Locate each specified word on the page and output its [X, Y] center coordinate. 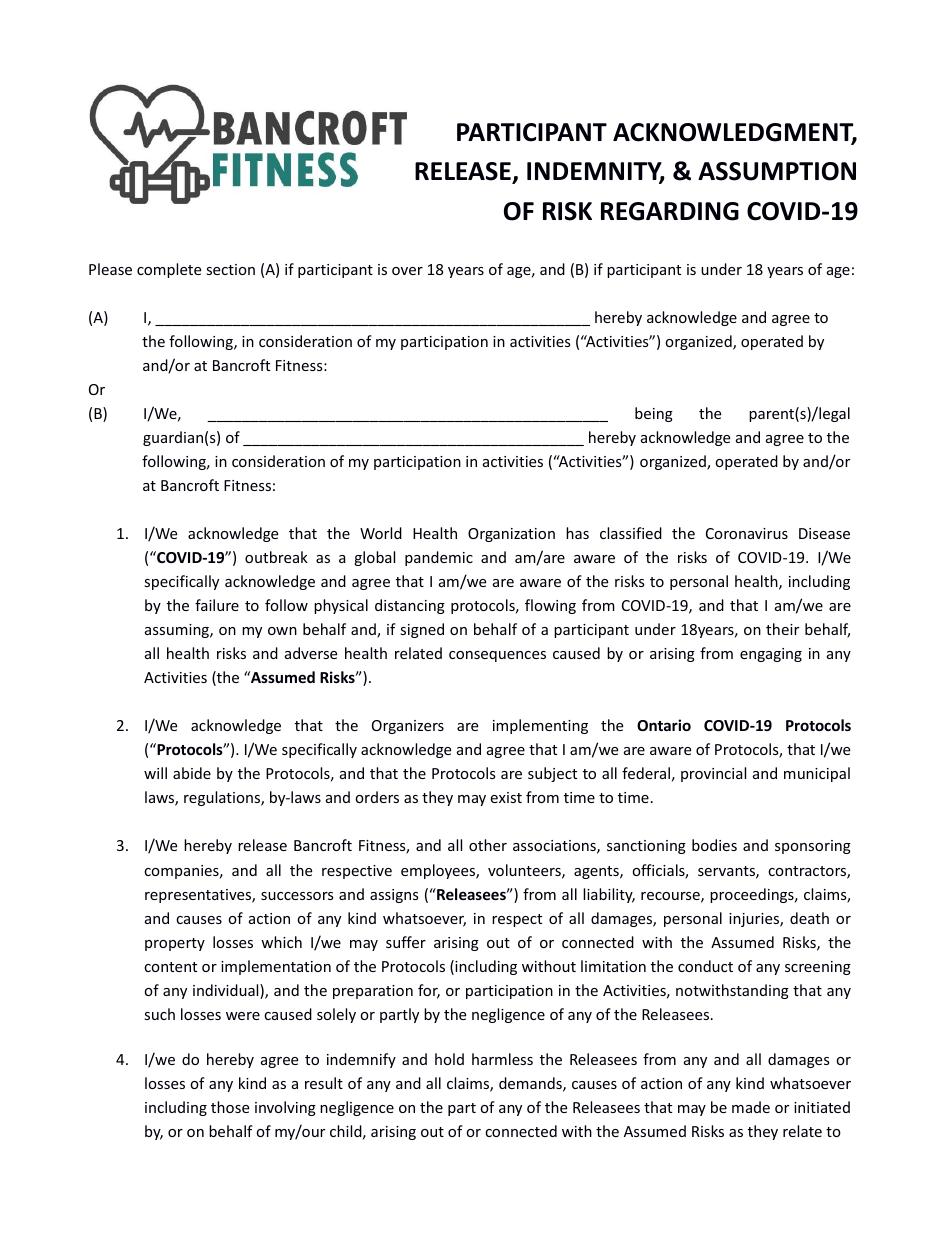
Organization [511, 535]
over [407, 271]
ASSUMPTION [777, 171]
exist [506, 797]
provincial [713, 774]
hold [449, 1059]
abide [192, 773]
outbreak [276, 557]
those [230, 1107]
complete [169, 270]
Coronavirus [747, 533]
